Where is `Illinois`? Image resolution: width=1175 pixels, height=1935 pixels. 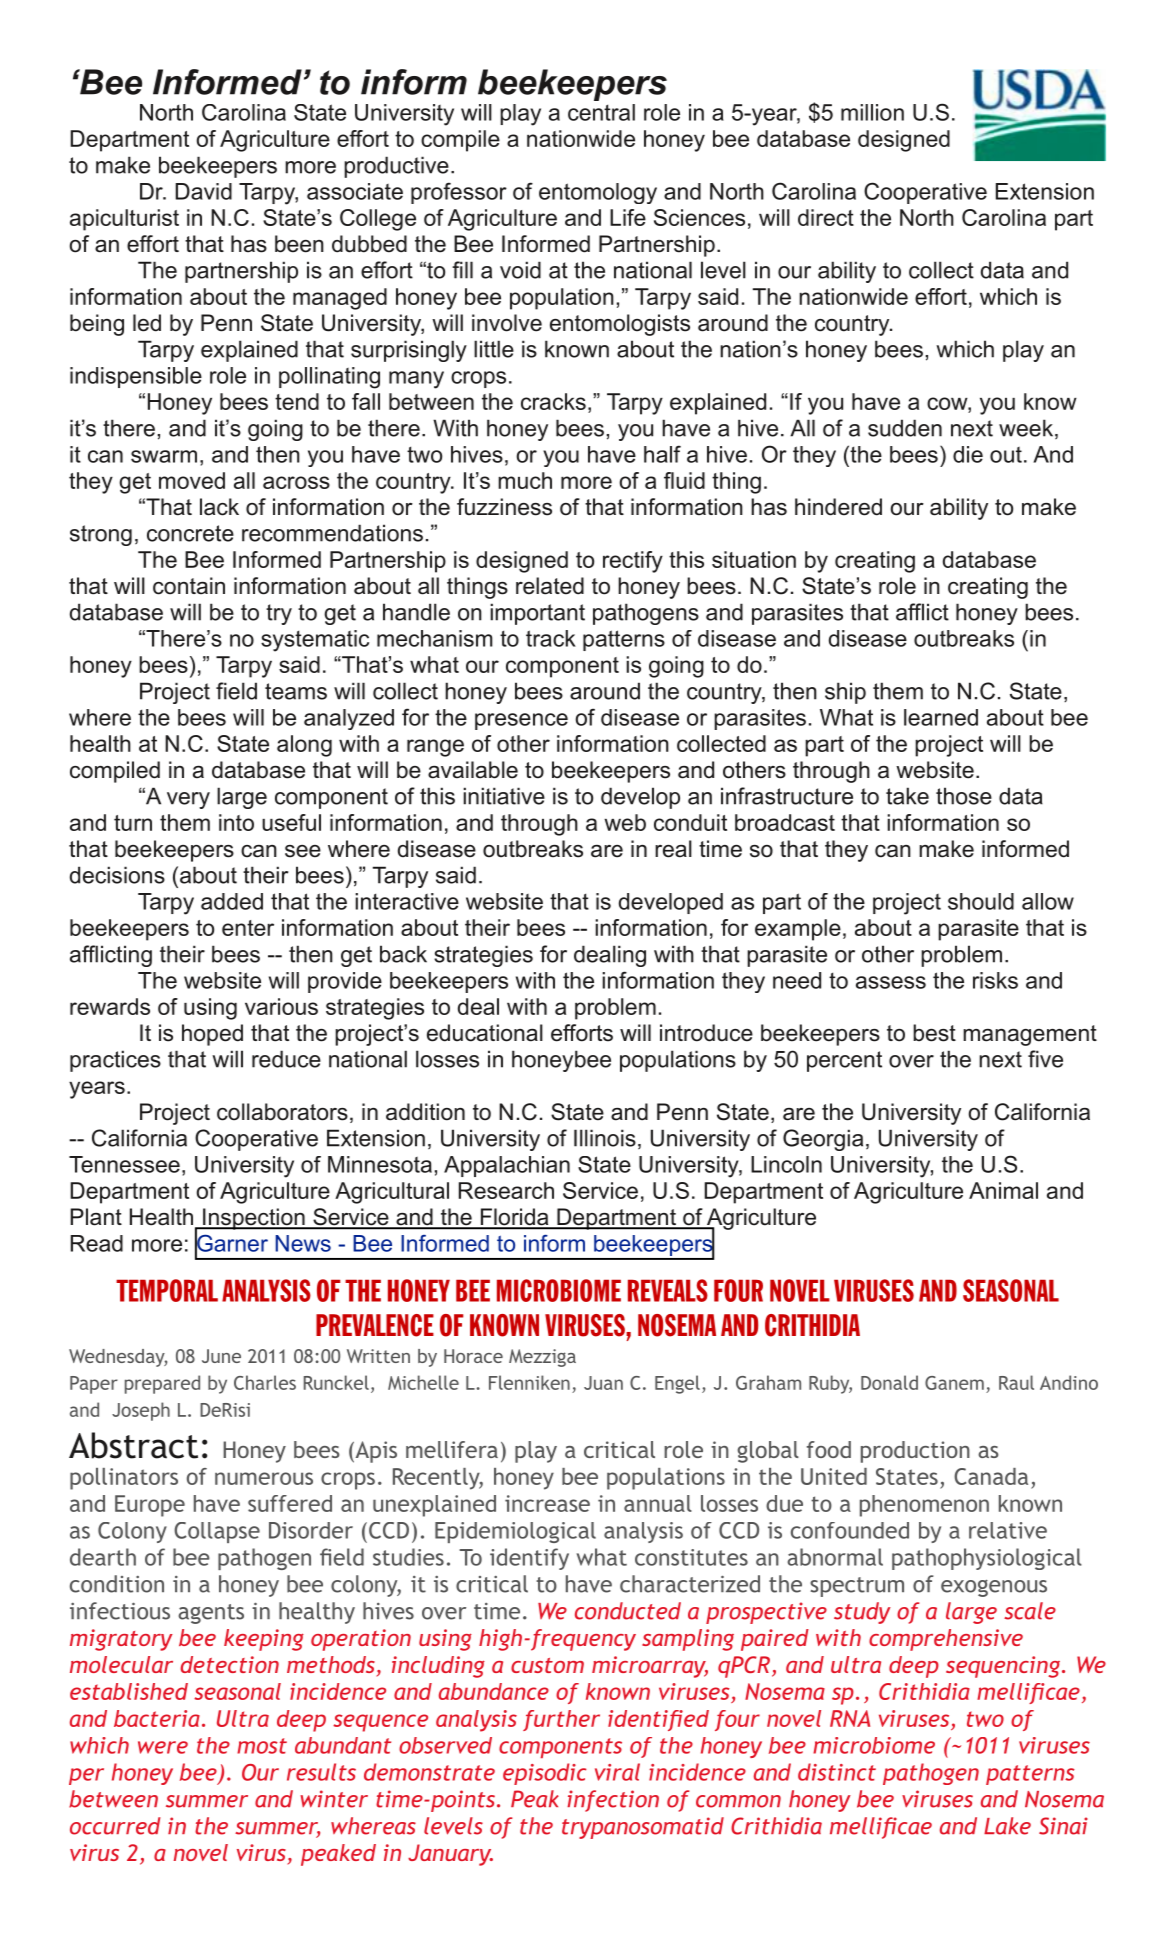
Illinois is located at coordinates (605, 1138).
